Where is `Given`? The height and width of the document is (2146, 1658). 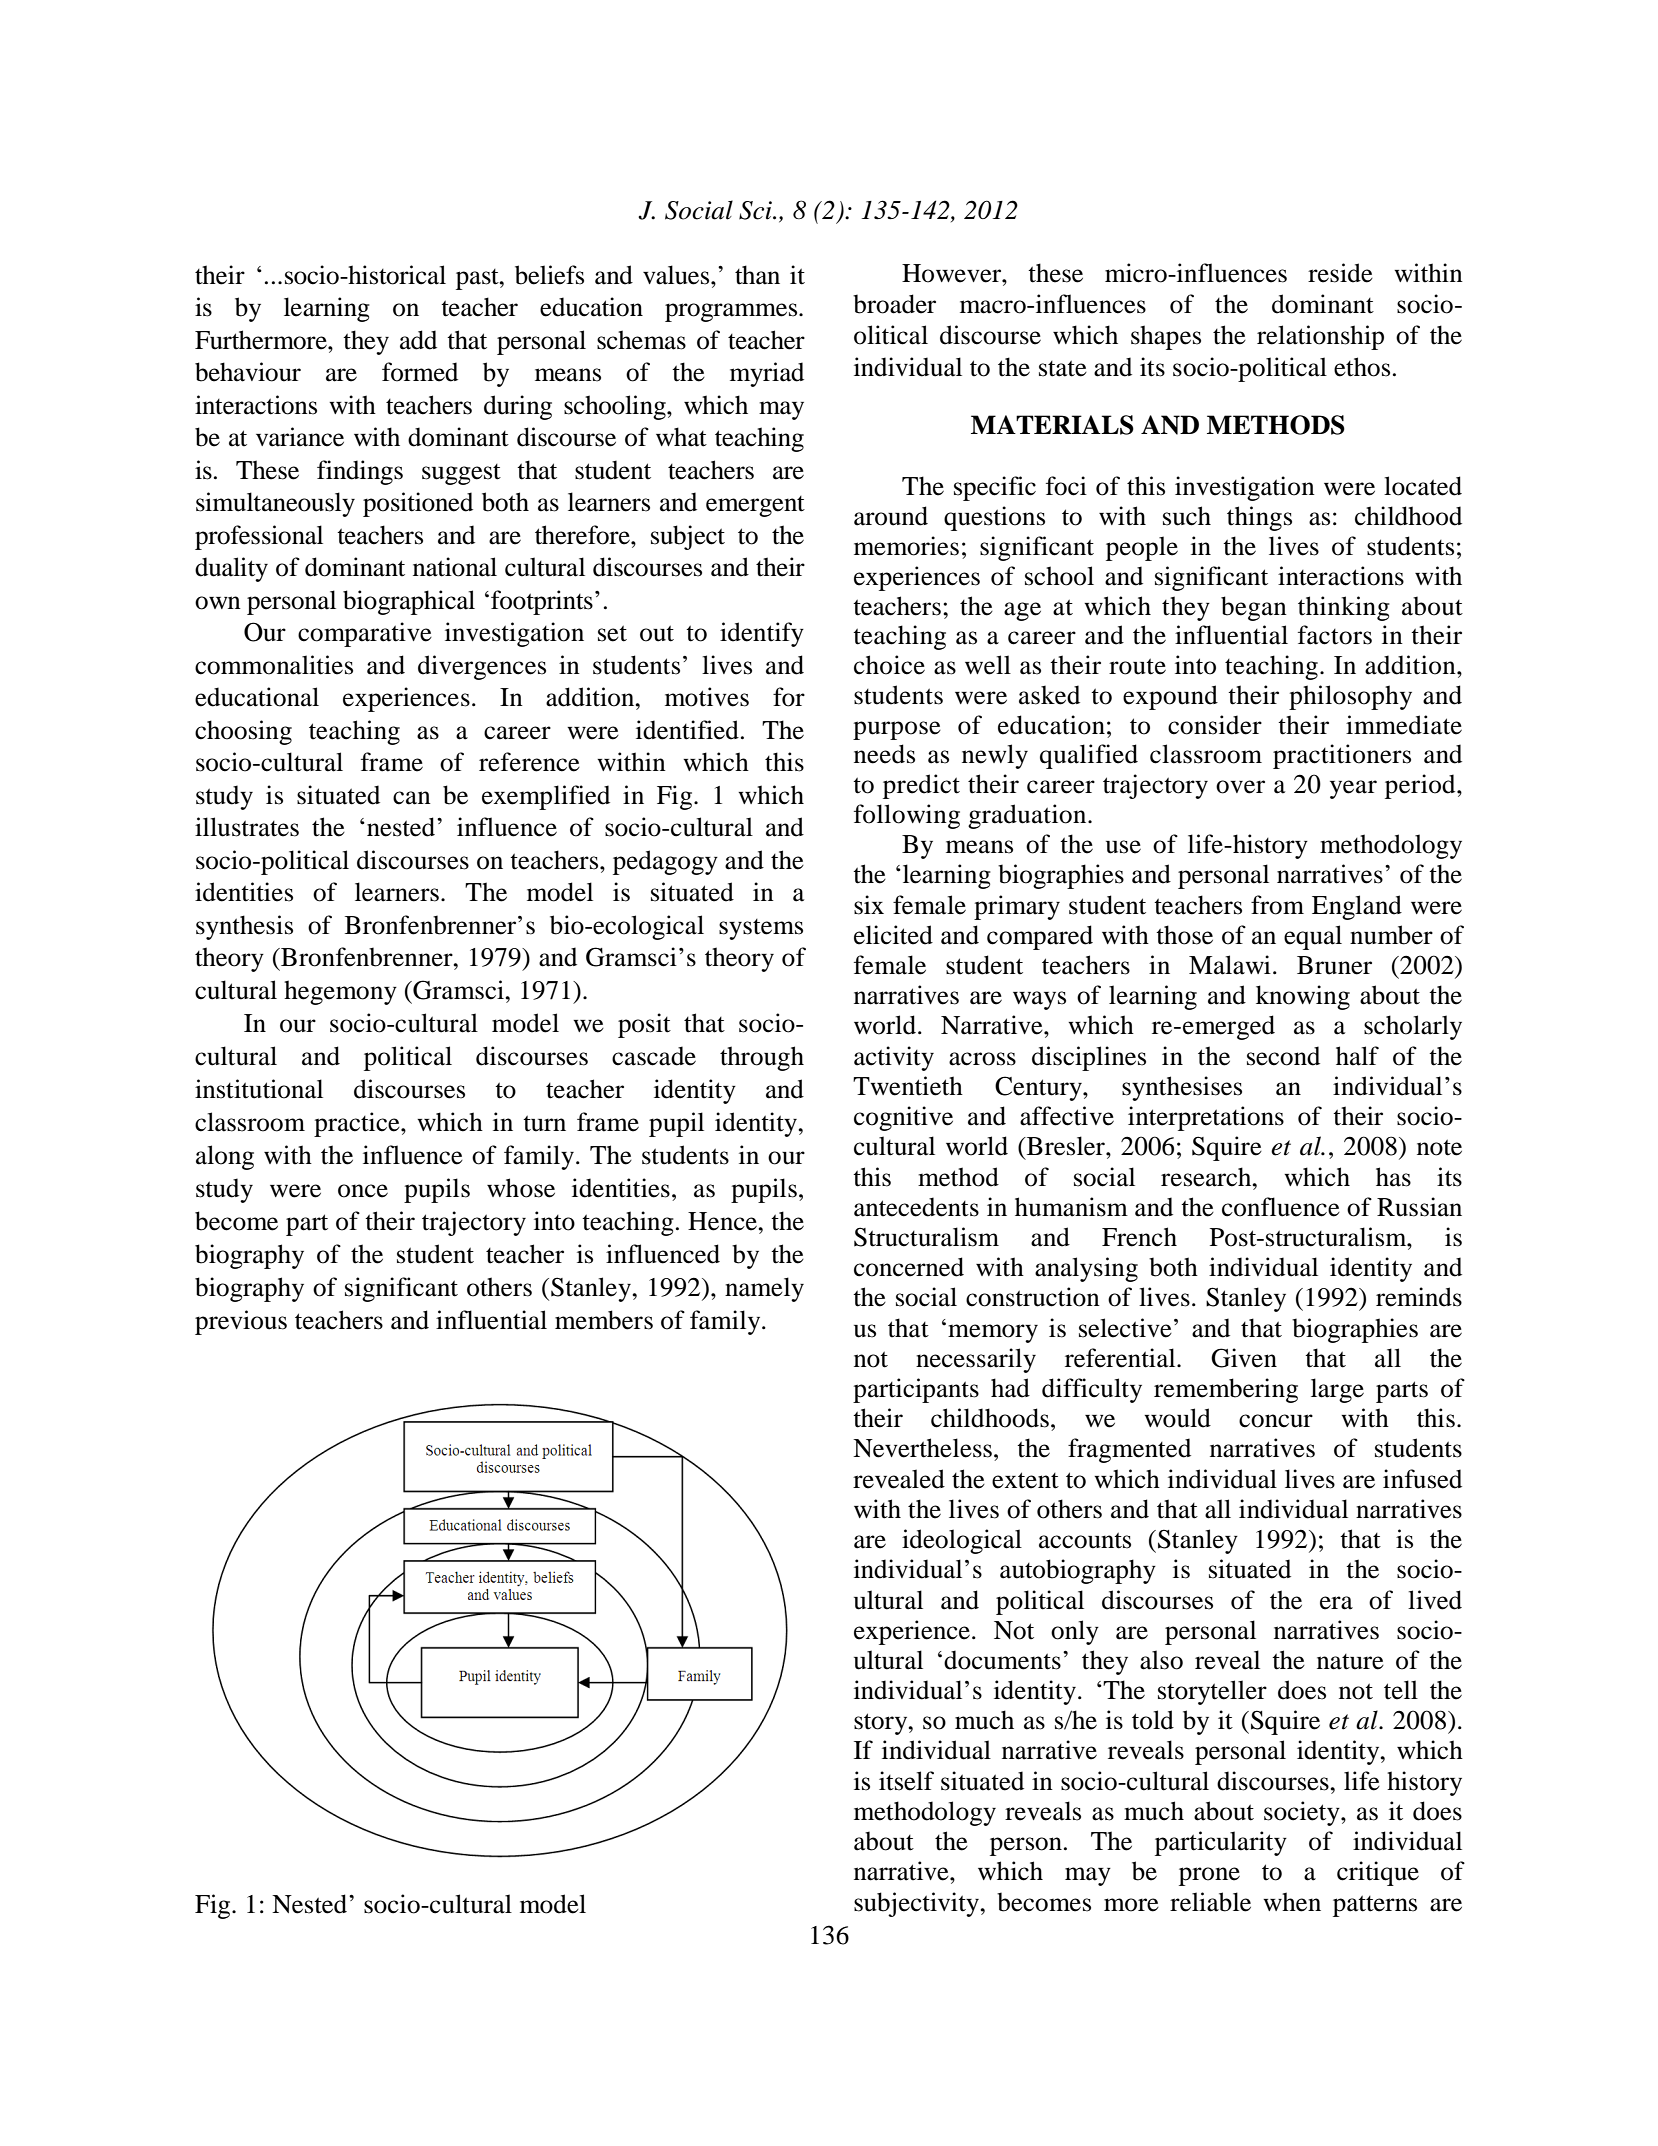
Given is located at coordinates (1244, 1358).
